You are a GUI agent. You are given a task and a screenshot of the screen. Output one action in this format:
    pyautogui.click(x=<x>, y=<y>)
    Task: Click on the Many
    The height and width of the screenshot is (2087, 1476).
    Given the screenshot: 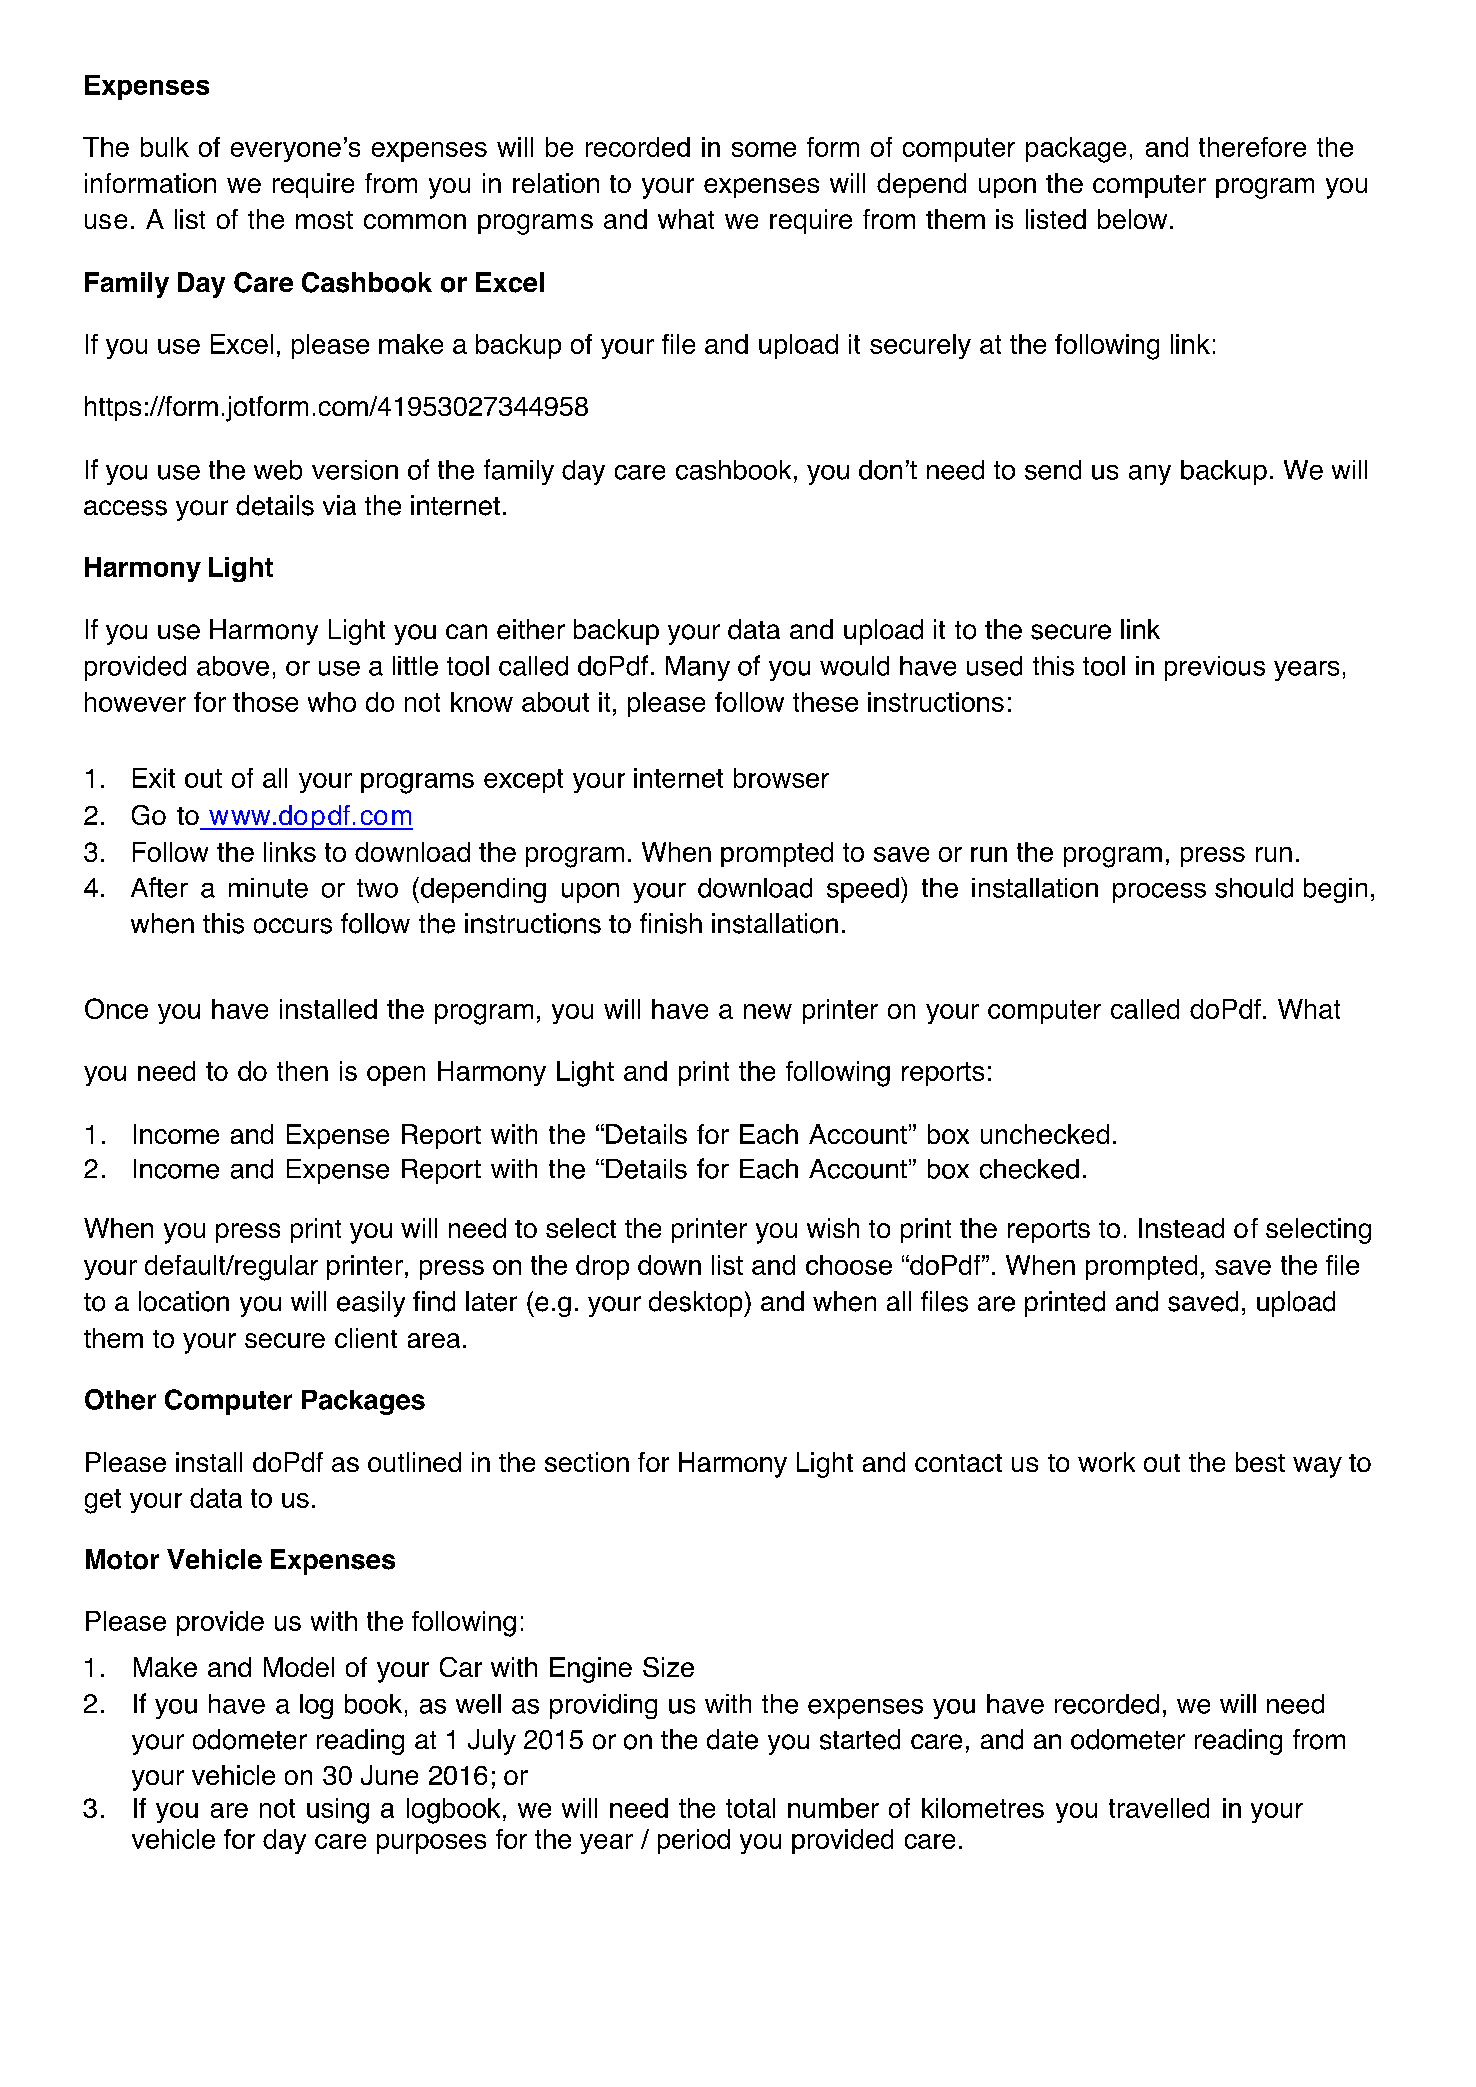 What is the action you would take?
    pyautogui.click(x=698, y=668)
